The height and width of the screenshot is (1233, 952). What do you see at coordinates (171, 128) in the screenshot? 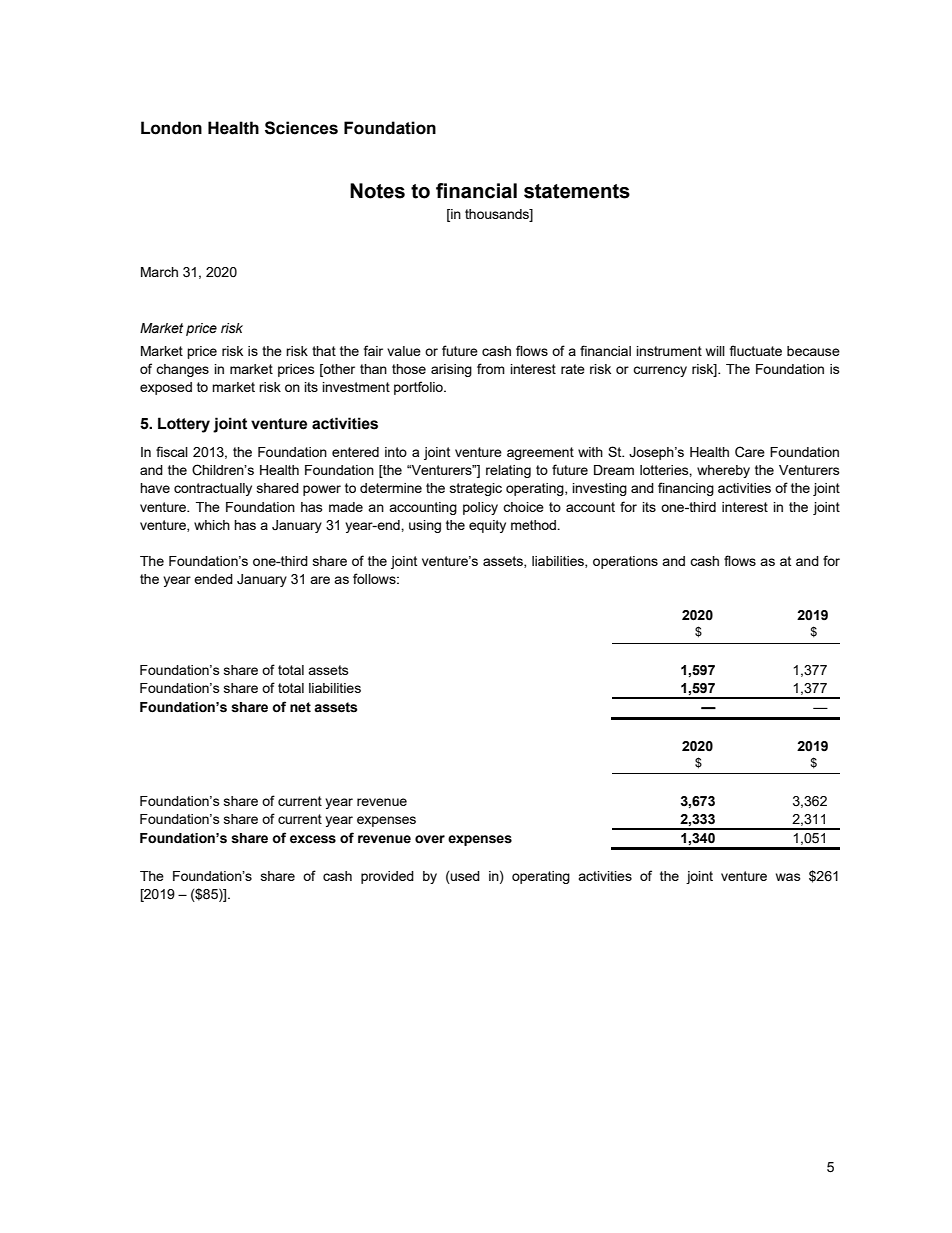
I see `London` at bounding box center [171, 128].
